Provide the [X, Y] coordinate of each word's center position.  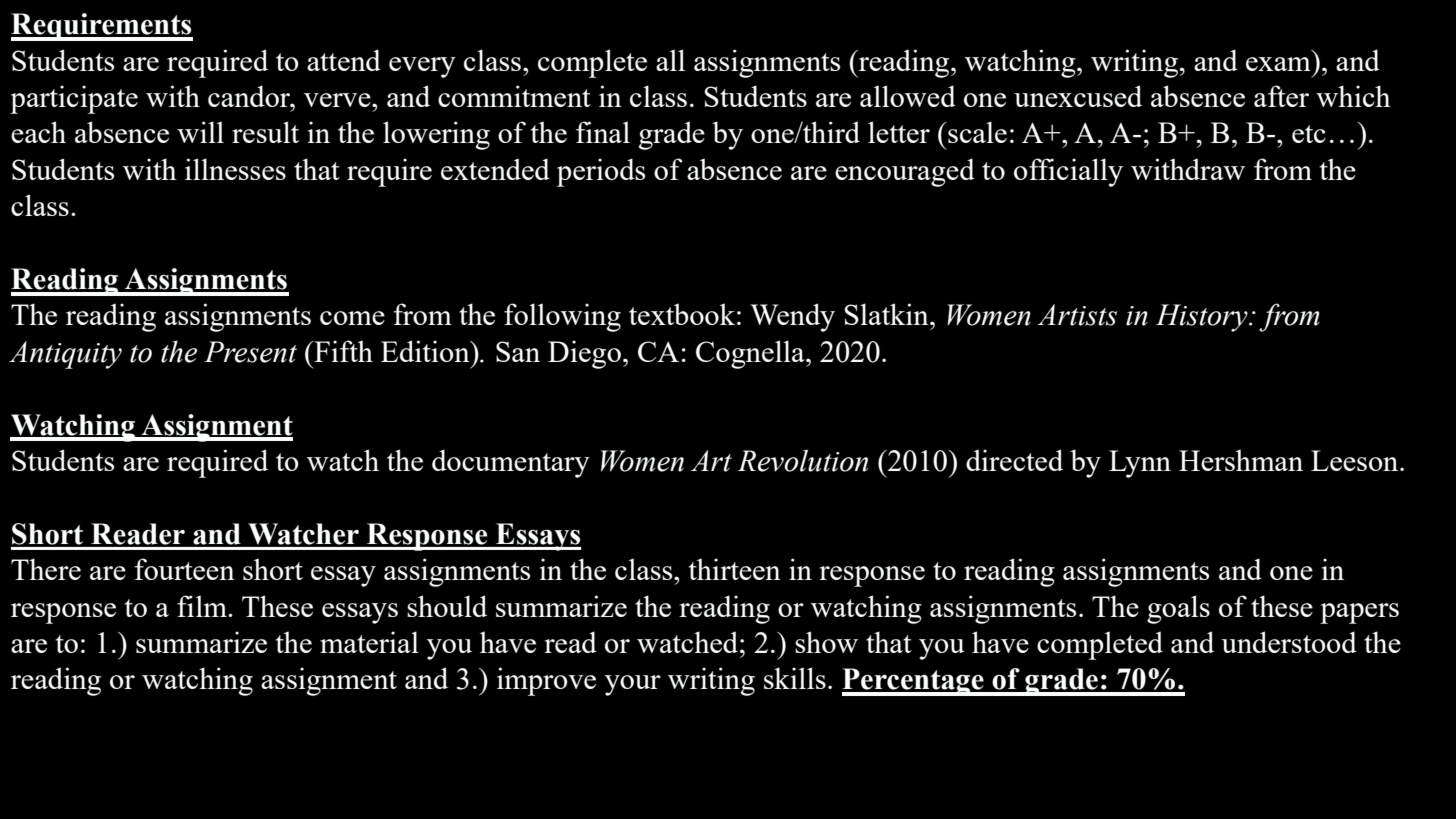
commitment [514, 96]
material [369, 642]
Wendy [792, 317]
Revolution [803, 460]
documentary [511, 463]
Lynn [1140, 464]
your [633, 685]
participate [74, 99]
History [1203, 318]
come [352, 318]
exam [1278, 64]
